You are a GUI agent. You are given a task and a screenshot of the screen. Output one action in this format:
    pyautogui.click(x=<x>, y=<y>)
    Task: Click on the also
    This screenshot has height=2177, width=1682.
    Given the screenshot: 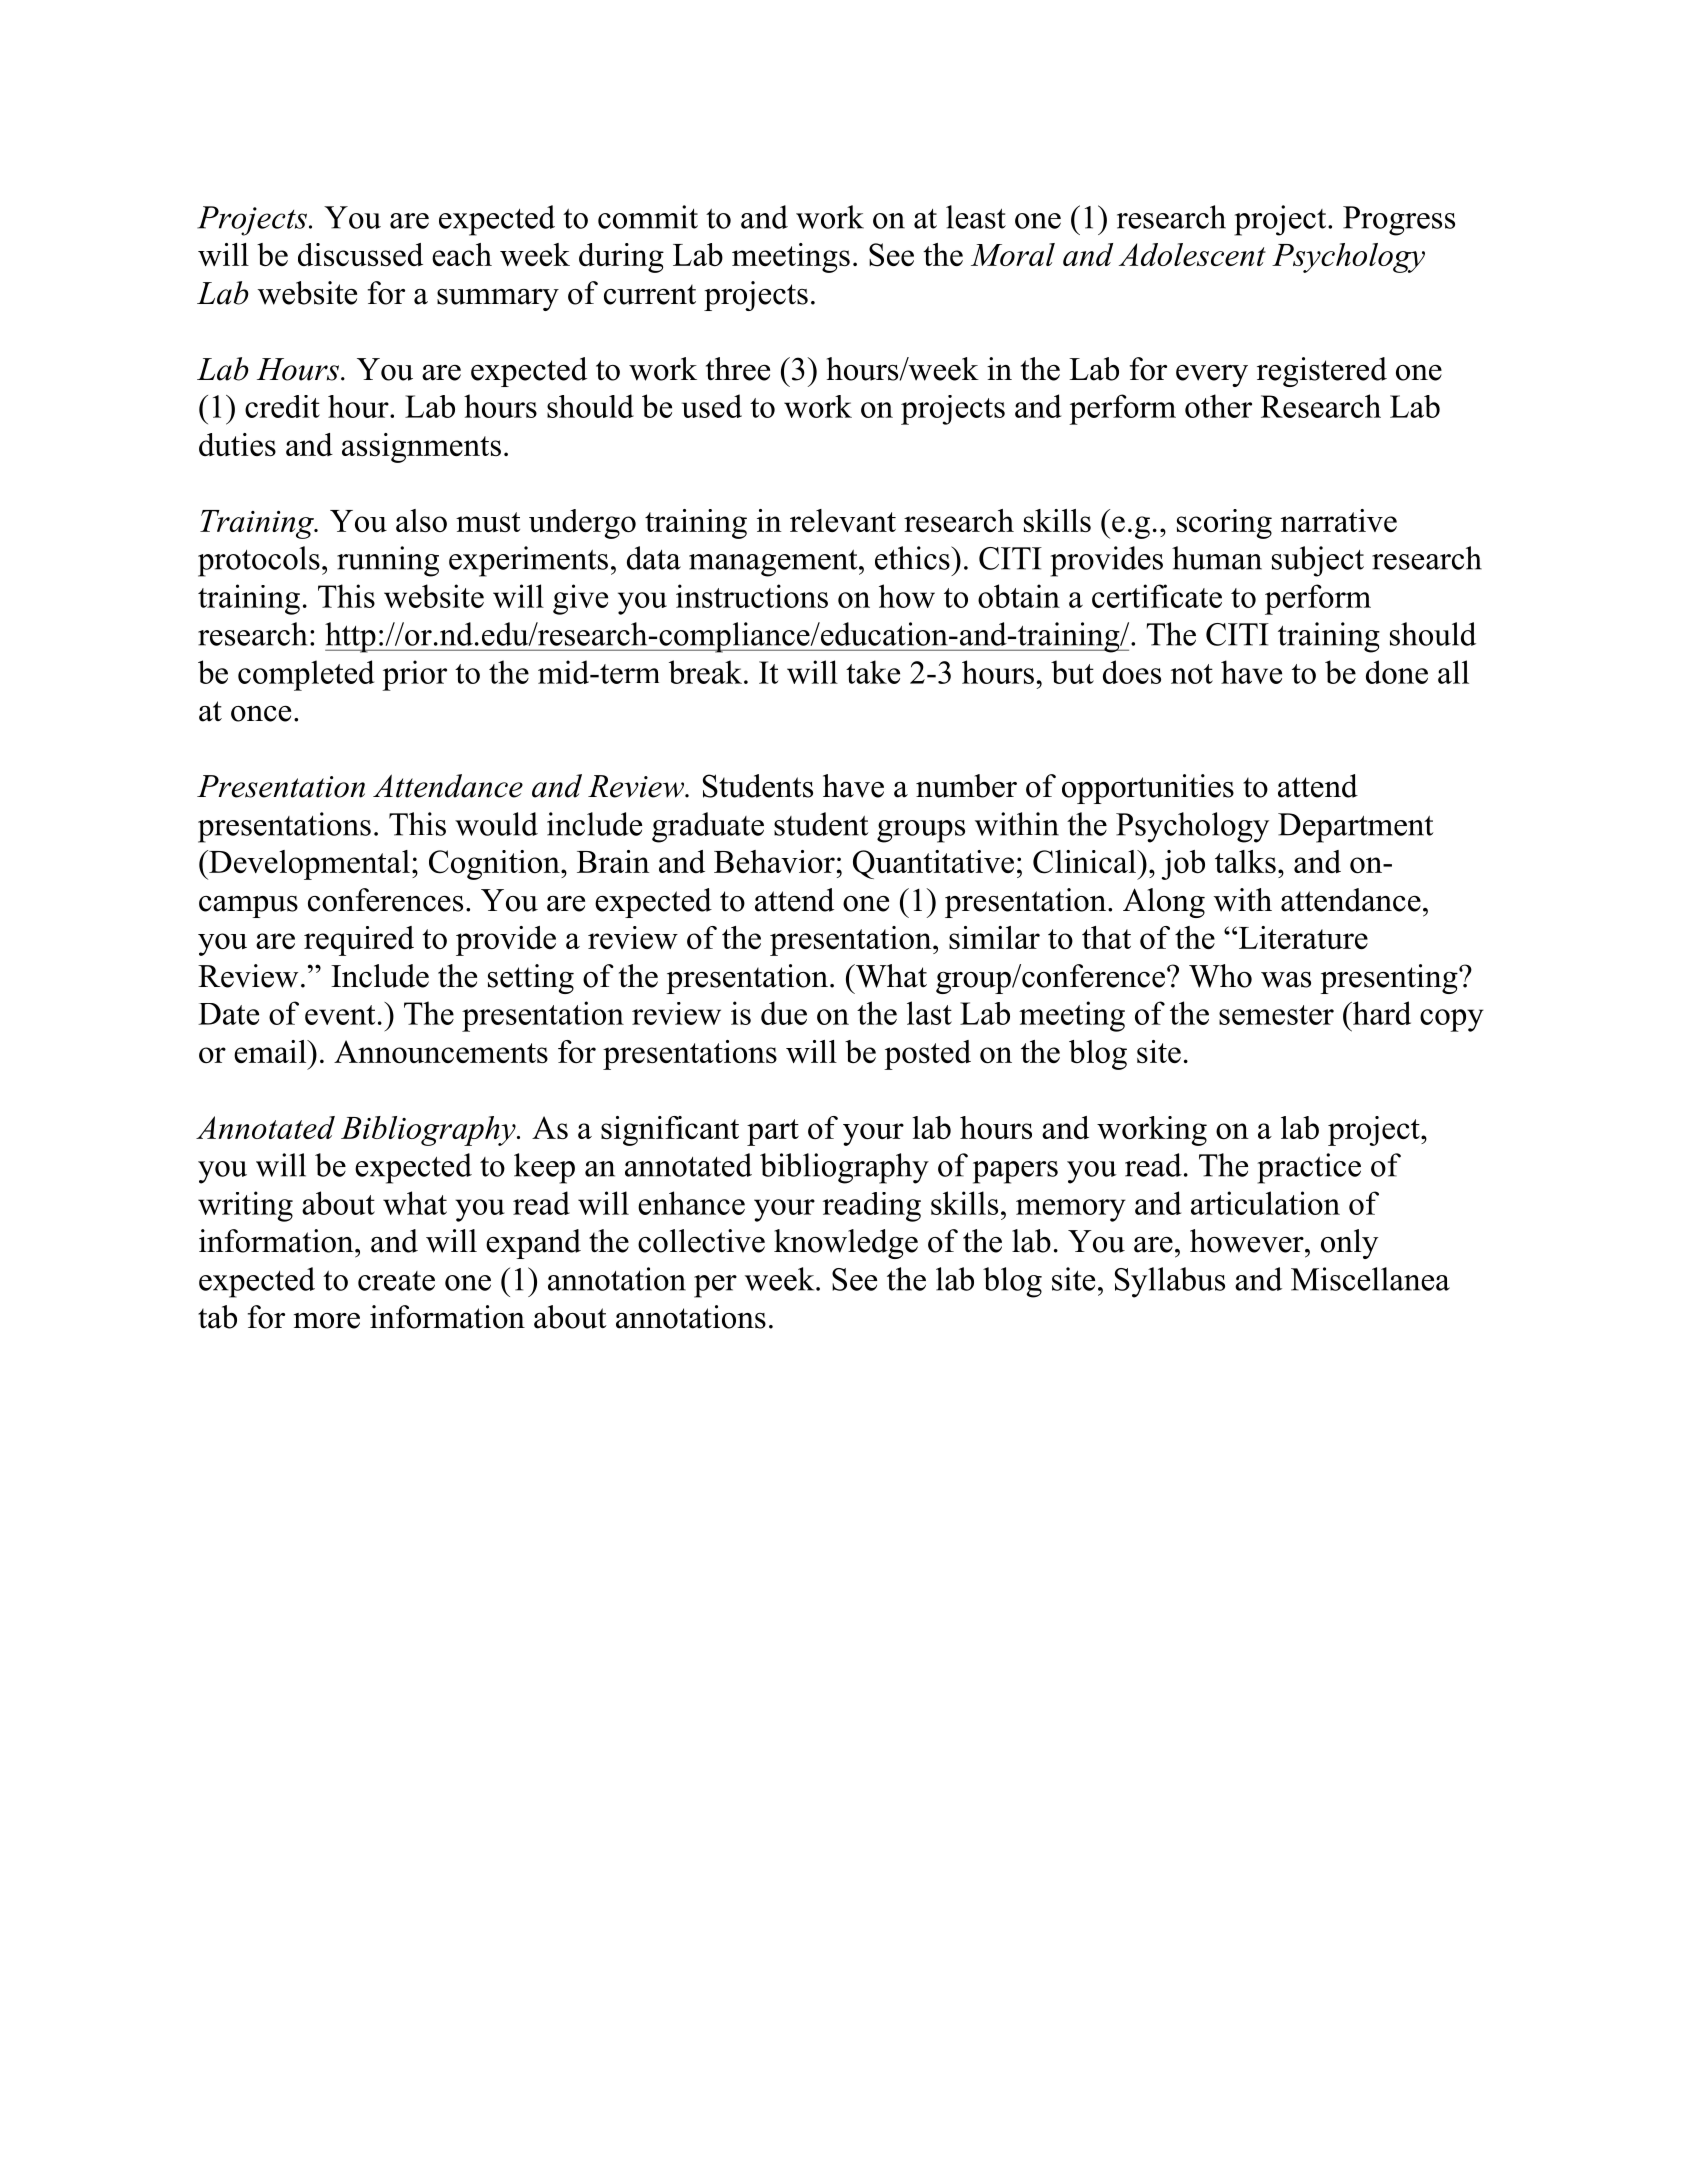 What is the action you would take?
    pyautogui.click(x=421, y=520)
